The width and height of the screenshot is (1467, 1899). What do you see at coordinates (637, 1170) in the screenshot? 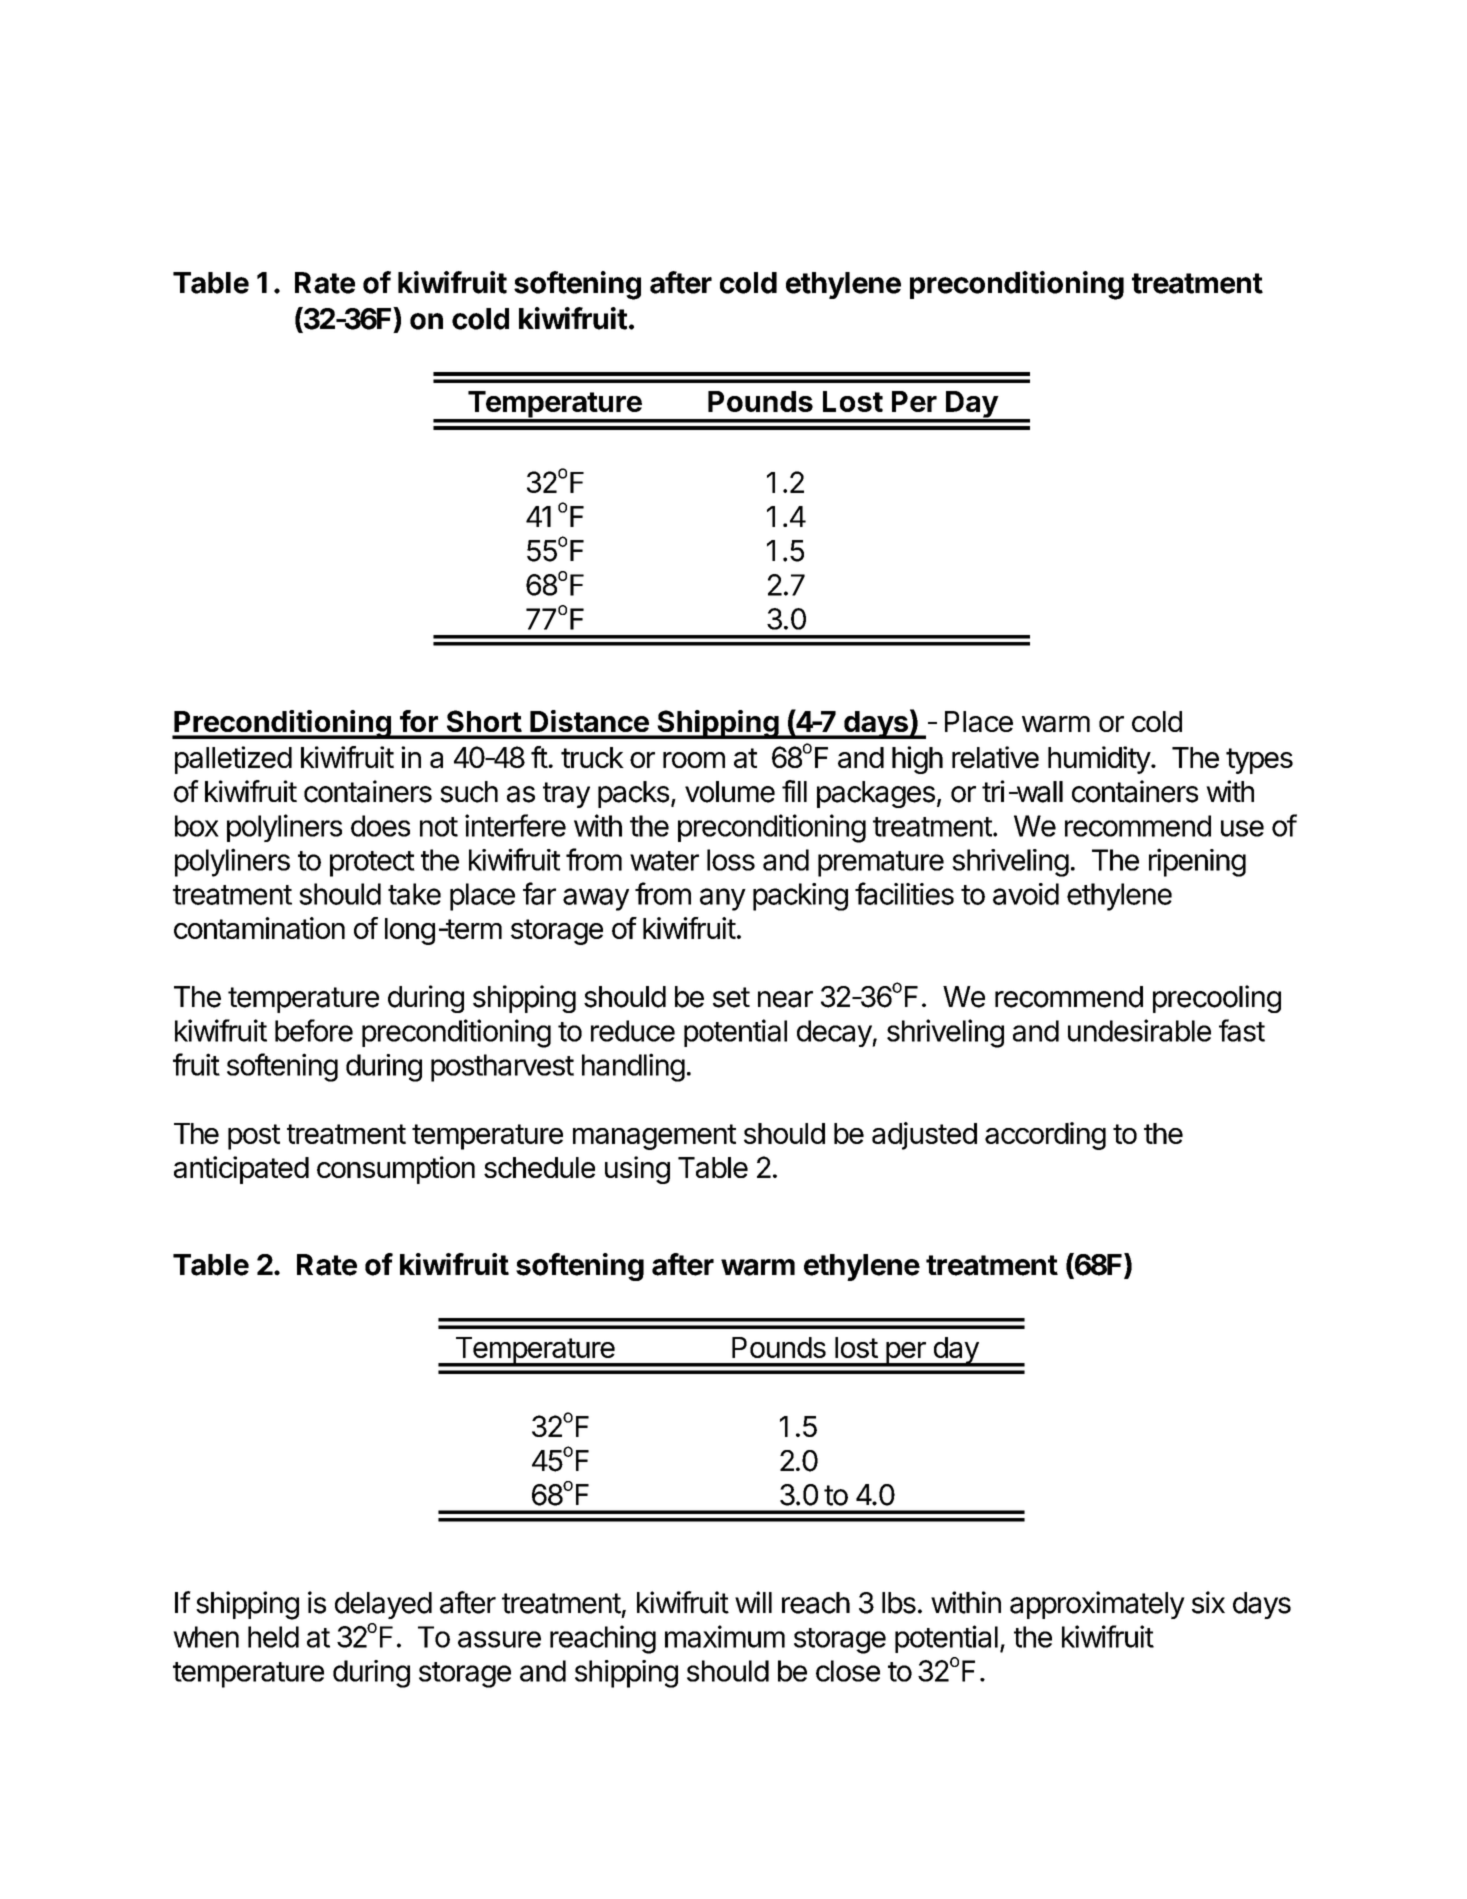
I see `using` at bounding box center [637, 1170].
